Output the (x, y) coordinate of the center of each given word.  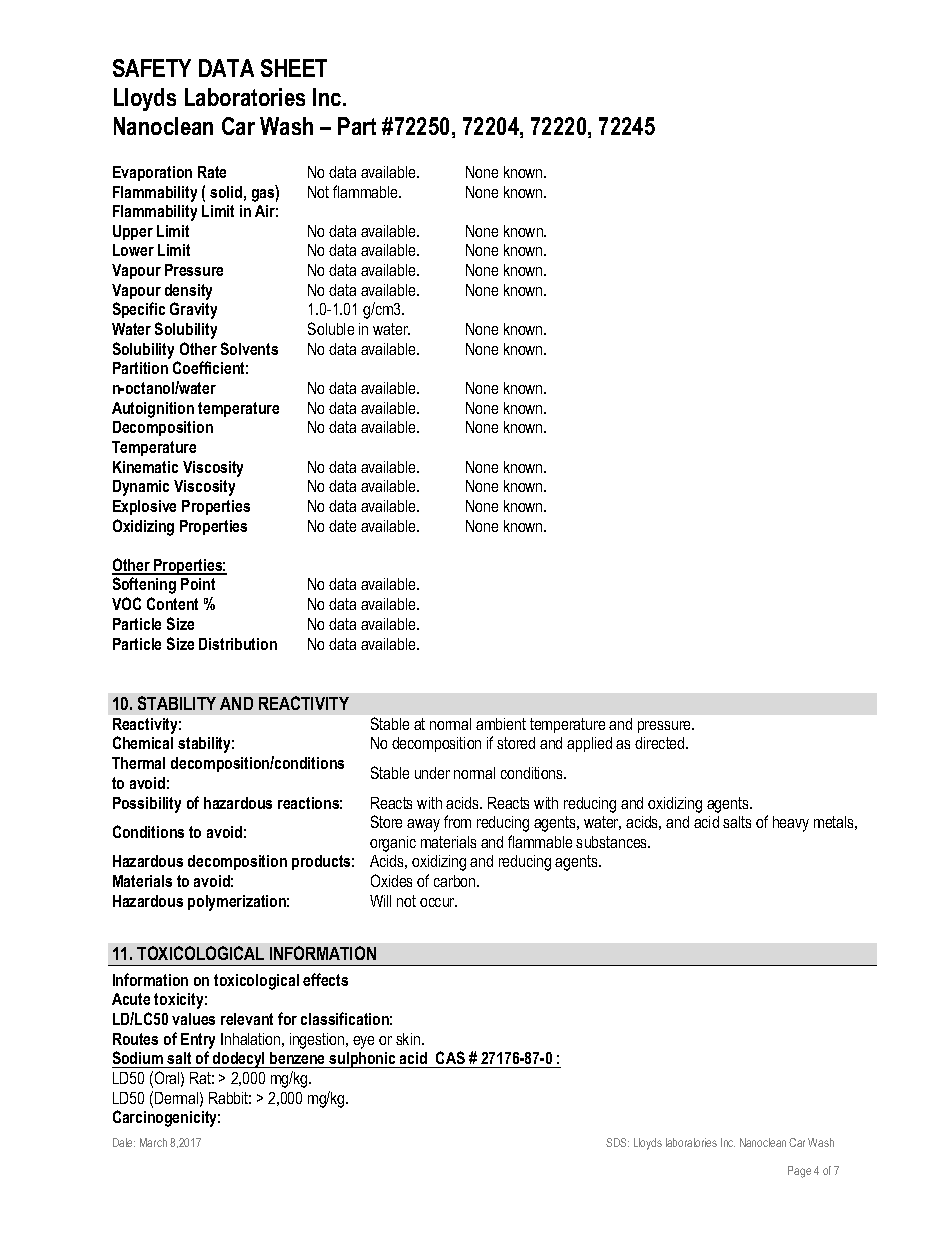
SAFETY (152, 68)
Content (172, 603)
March (153, 1142)
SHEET (294, 68)
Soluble (331, 328)
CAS (450, 1059)
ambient (501, 724)
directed (661, 743)
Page (799, 1172)
